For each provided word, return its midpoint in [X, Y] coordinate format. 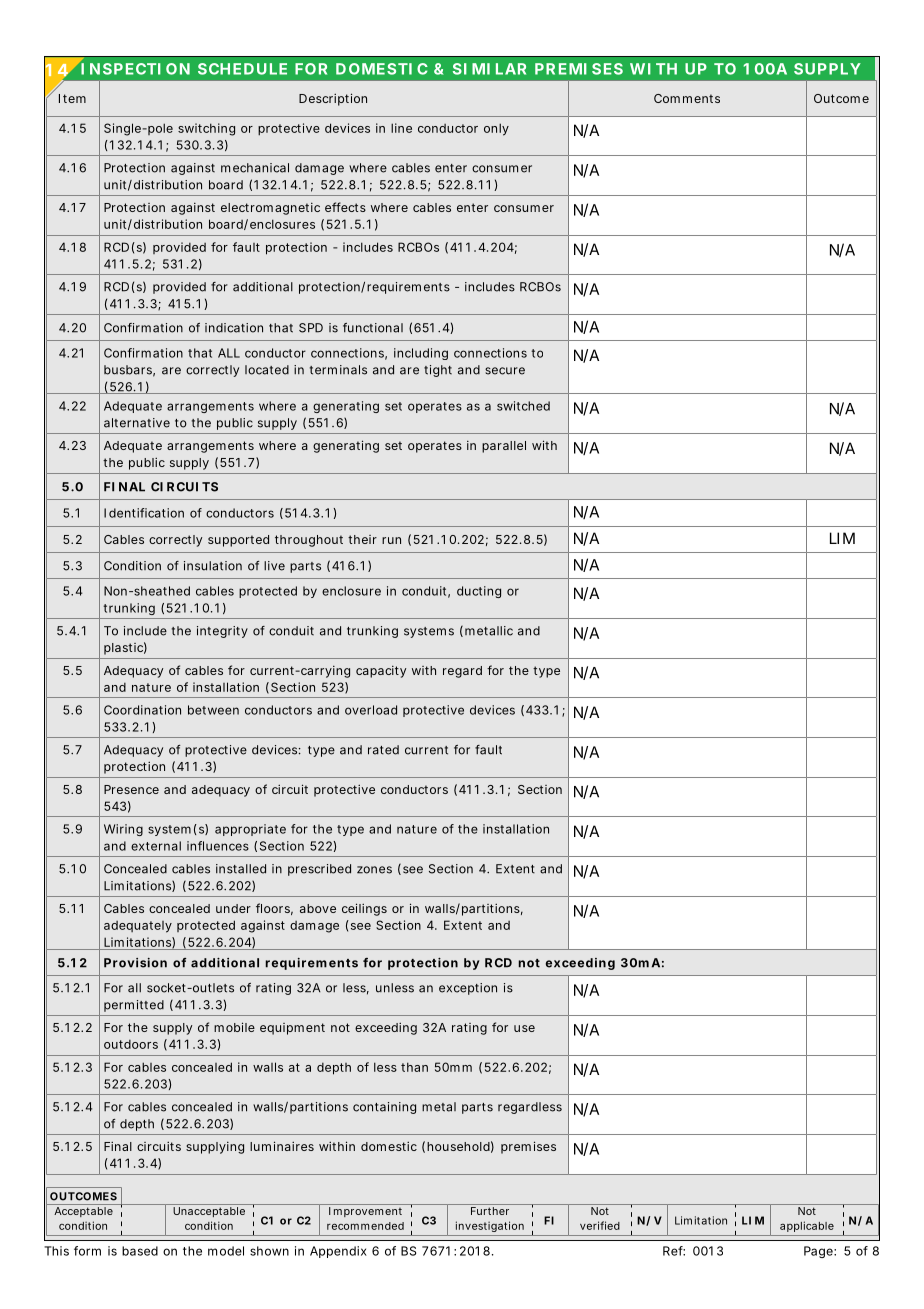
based [140, 1251]
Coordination [142, 710]
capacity [381, 672]
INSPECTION [135, 69]
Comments [687, 98]
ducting [479, 592]
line [401, 128]
